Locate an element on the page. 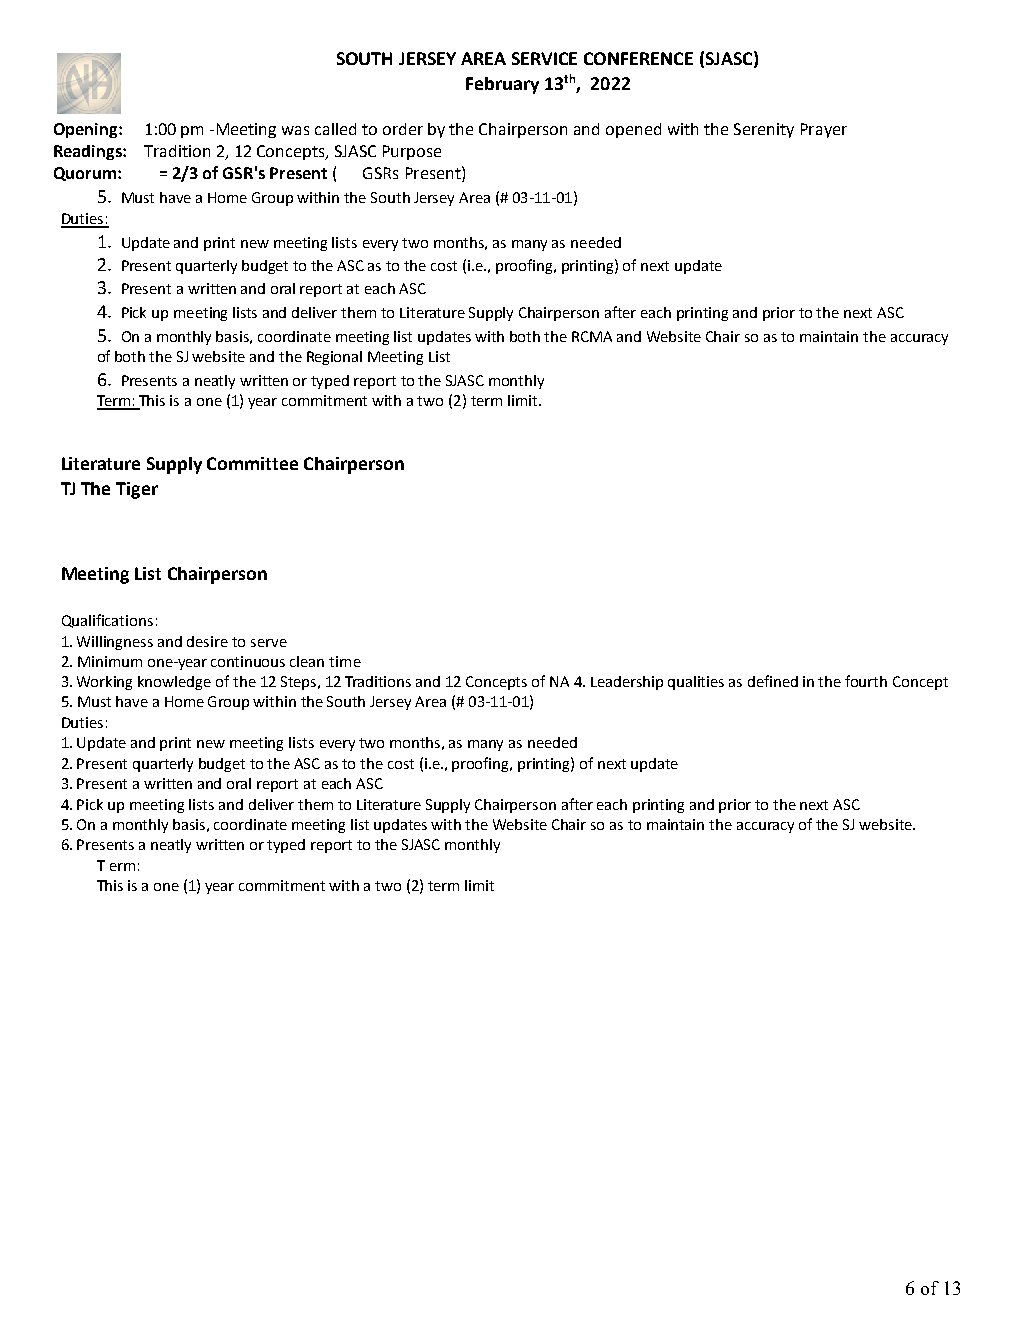 The height and width of the document is (1322, 1021). time is located at coordinates (345, 661).
